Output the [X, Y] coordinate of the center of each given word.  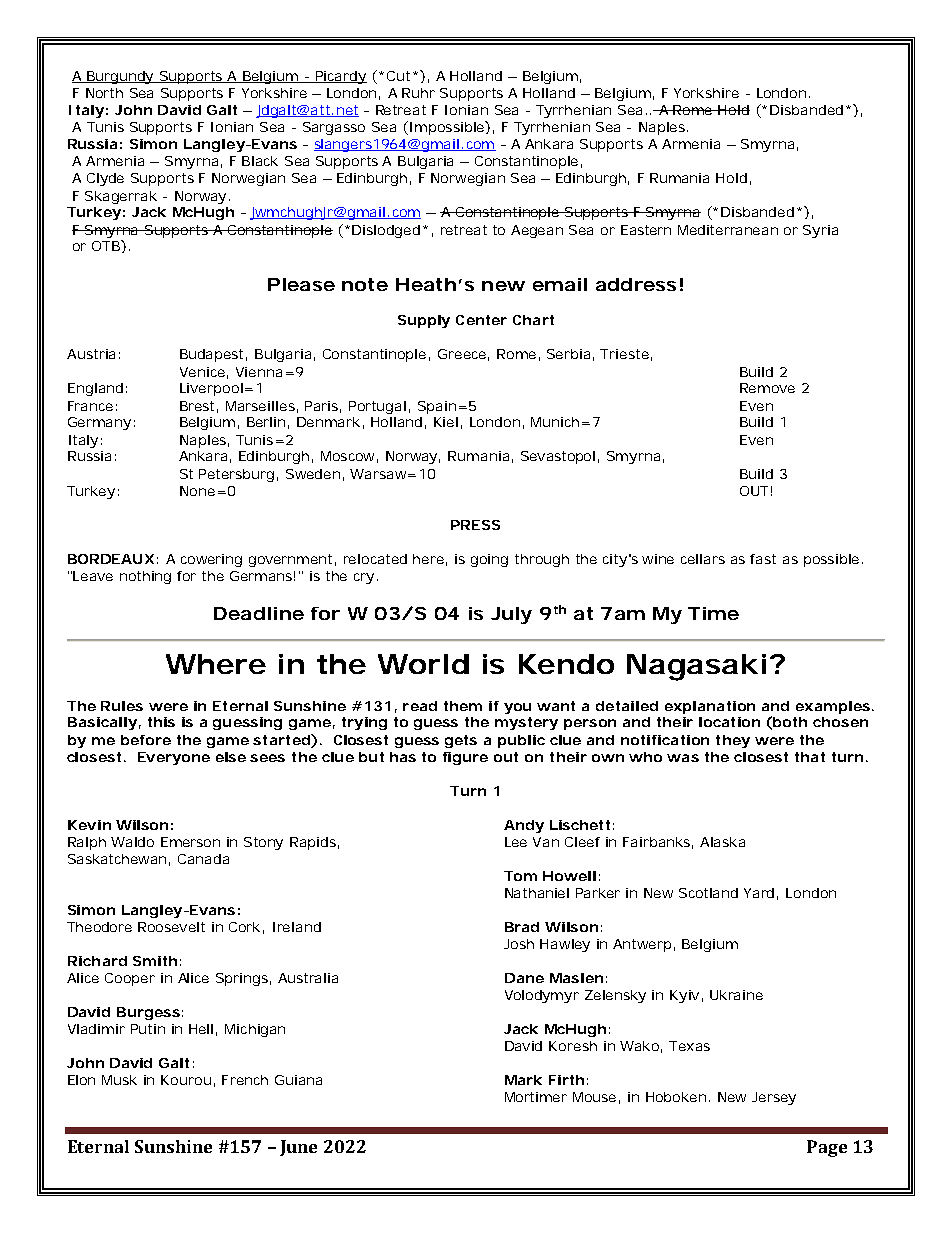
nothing [145, 577]
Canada [203, 859]
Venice [202, 372]
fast [763, 559]
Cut [398, 76]
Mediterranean [728, 230]
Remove [767, 388]
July [511, 615]
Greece [462, 354]
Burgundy [120, 77]
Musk [119, 1080]
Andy [524, 826]
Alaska [722, 842]
